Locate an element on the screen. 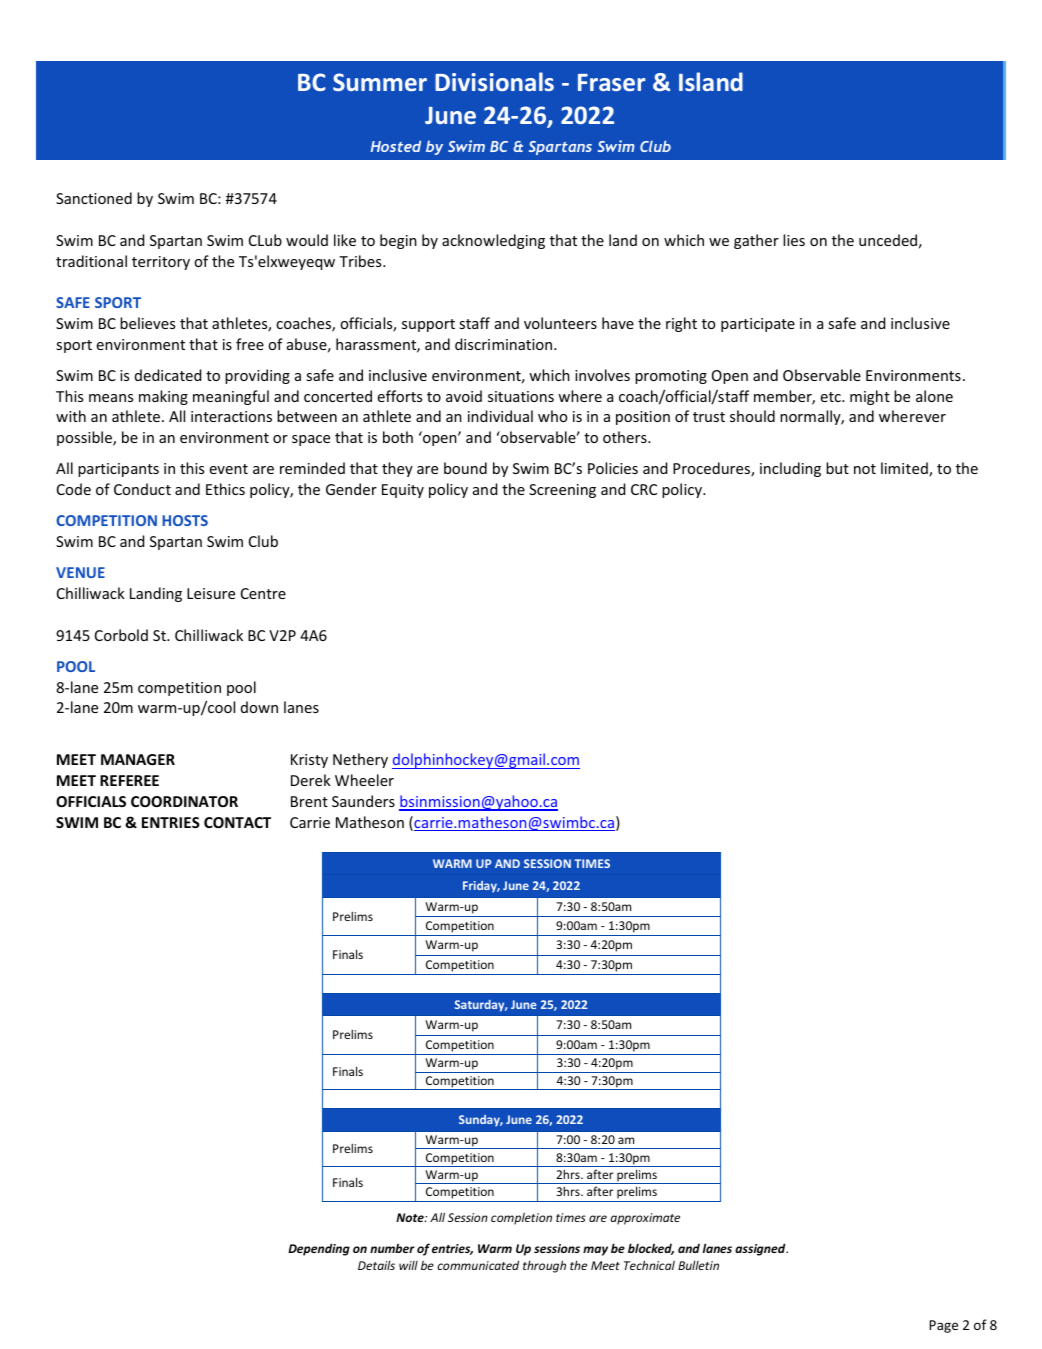 The width and height of the screenshot is (1042, 1349). Screening is located at coordinates (562, 491).
